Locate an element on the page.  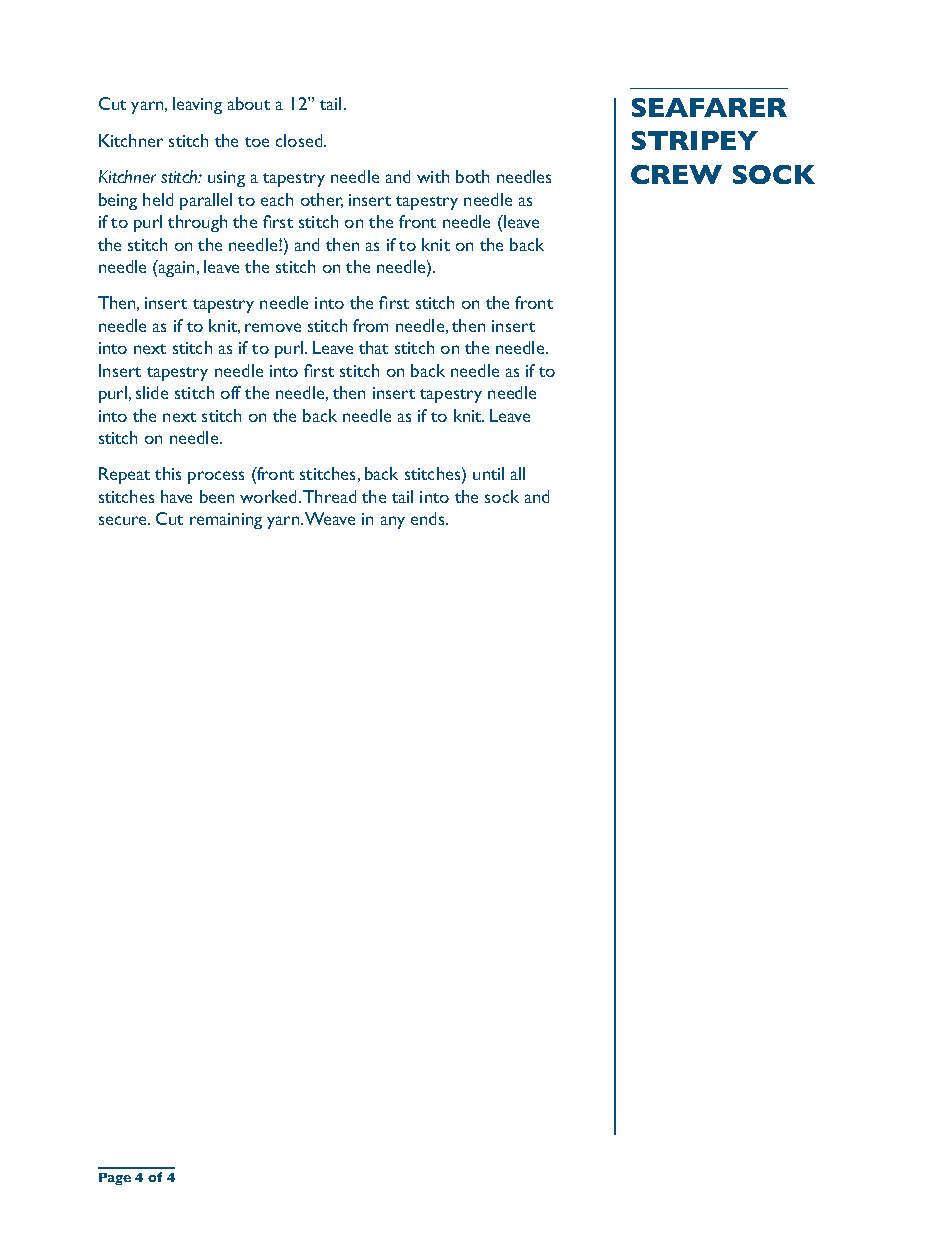
with is located at coordinates (433, 176).
